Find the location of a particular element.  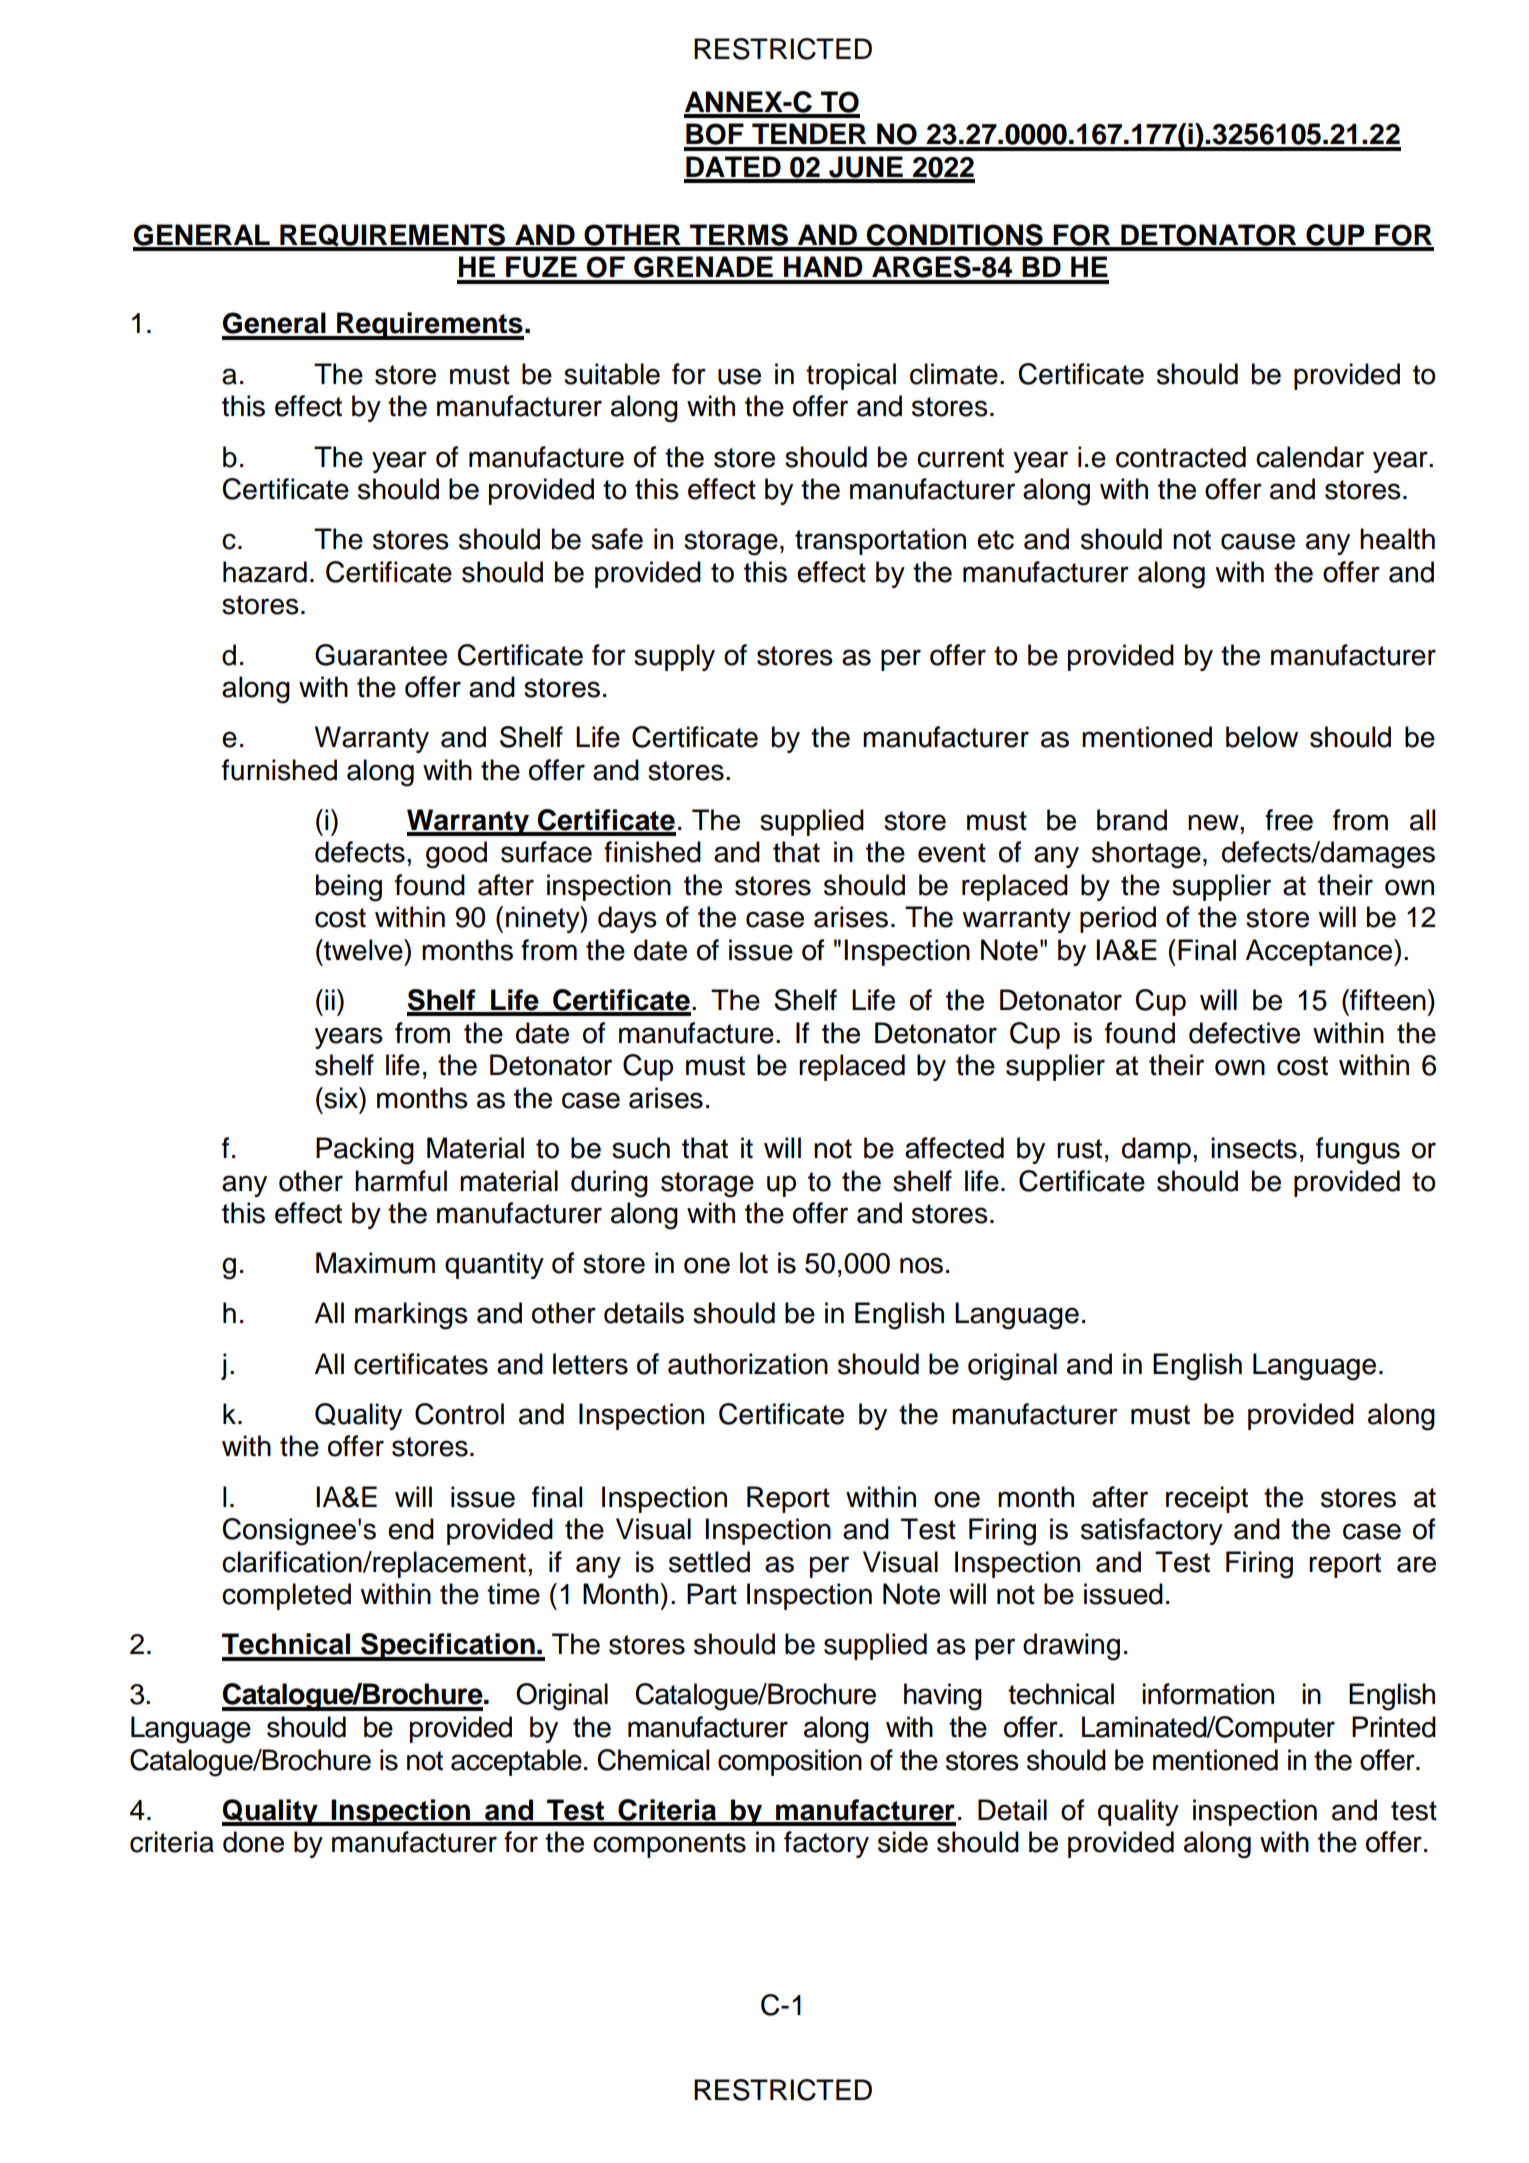

Packing is located at coordinates (365, 1151).
